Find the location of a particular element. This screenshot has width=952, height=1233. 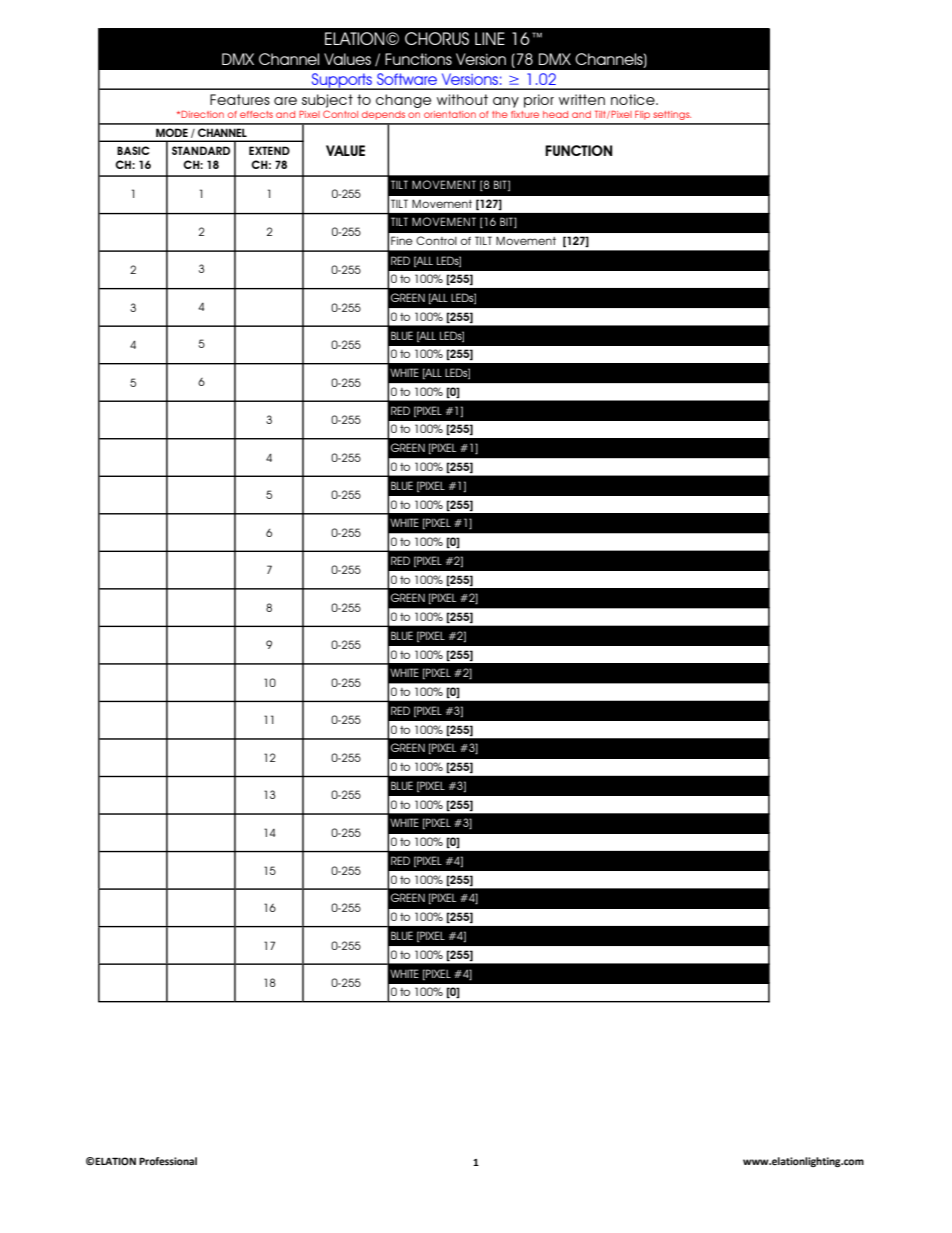

STANDARD is located at coordinates (201, 150).
